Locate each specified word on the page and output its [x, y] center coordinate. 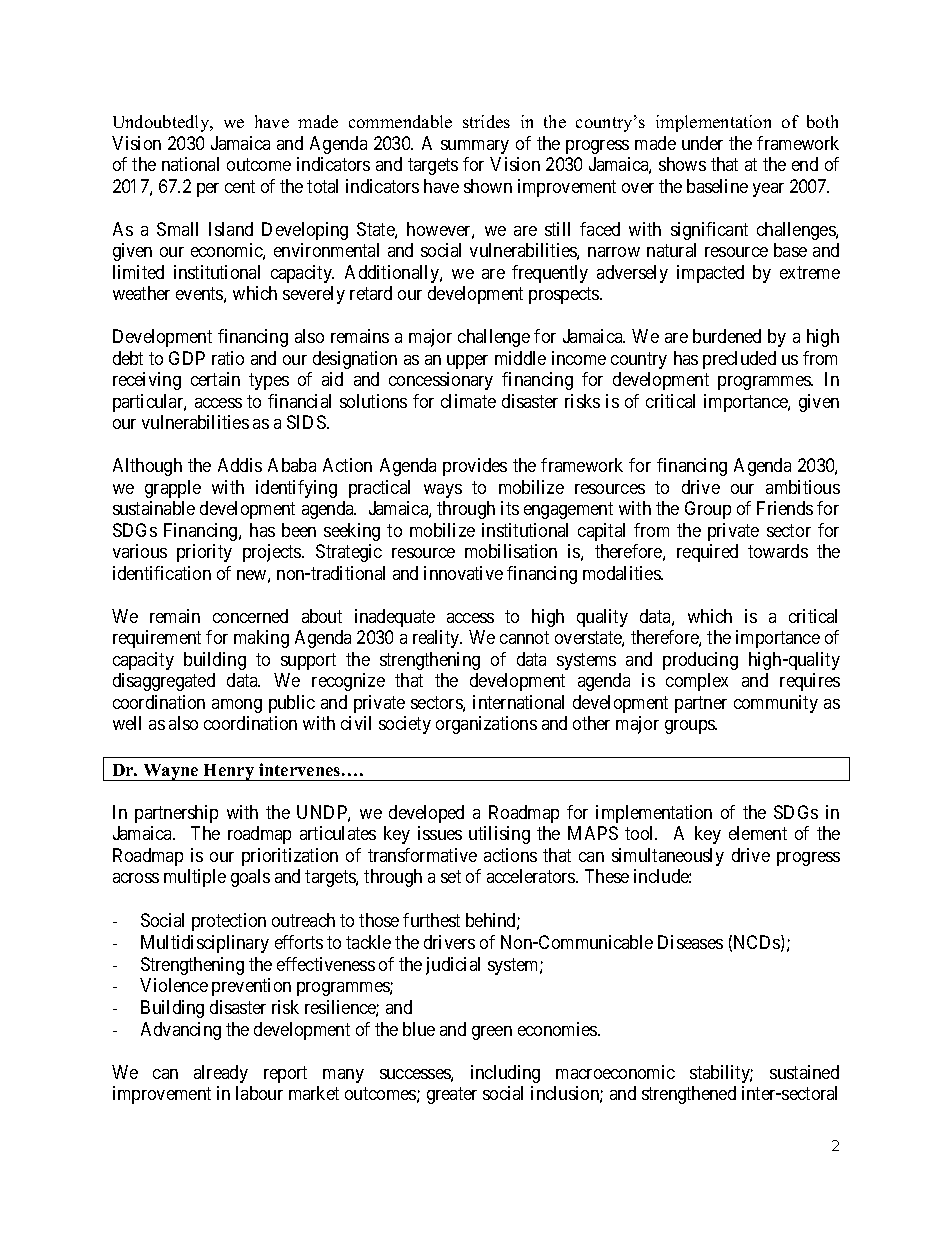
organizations [486, 725]
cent [240, 186]
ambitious [803, 487]
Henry [229, 772]
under [702, 143]
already [221, 1074]
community [776, 704]
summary [475, 147]
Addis [240, 465]
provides [475, 467]
